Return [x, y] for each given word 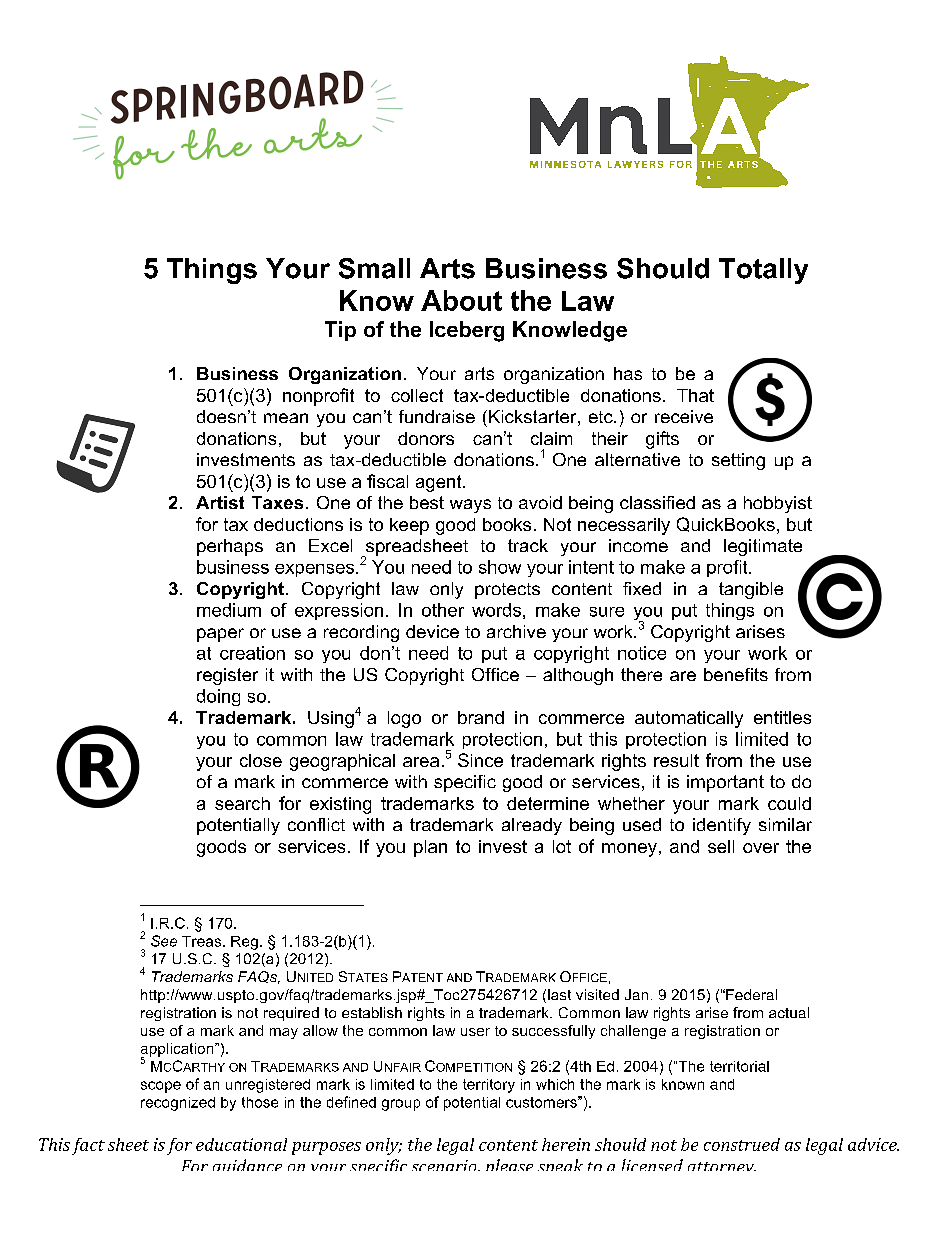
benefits [736, 674]
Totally [763, 271]
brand [481, 717]
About [461, 300]
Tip [340, 331]
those [260, 1102]
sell [721, 846]
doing [218, 697]
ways [470, 506]
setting [738, 461]
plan [430, 848]
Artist [220, 502]
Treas [201, 941]
